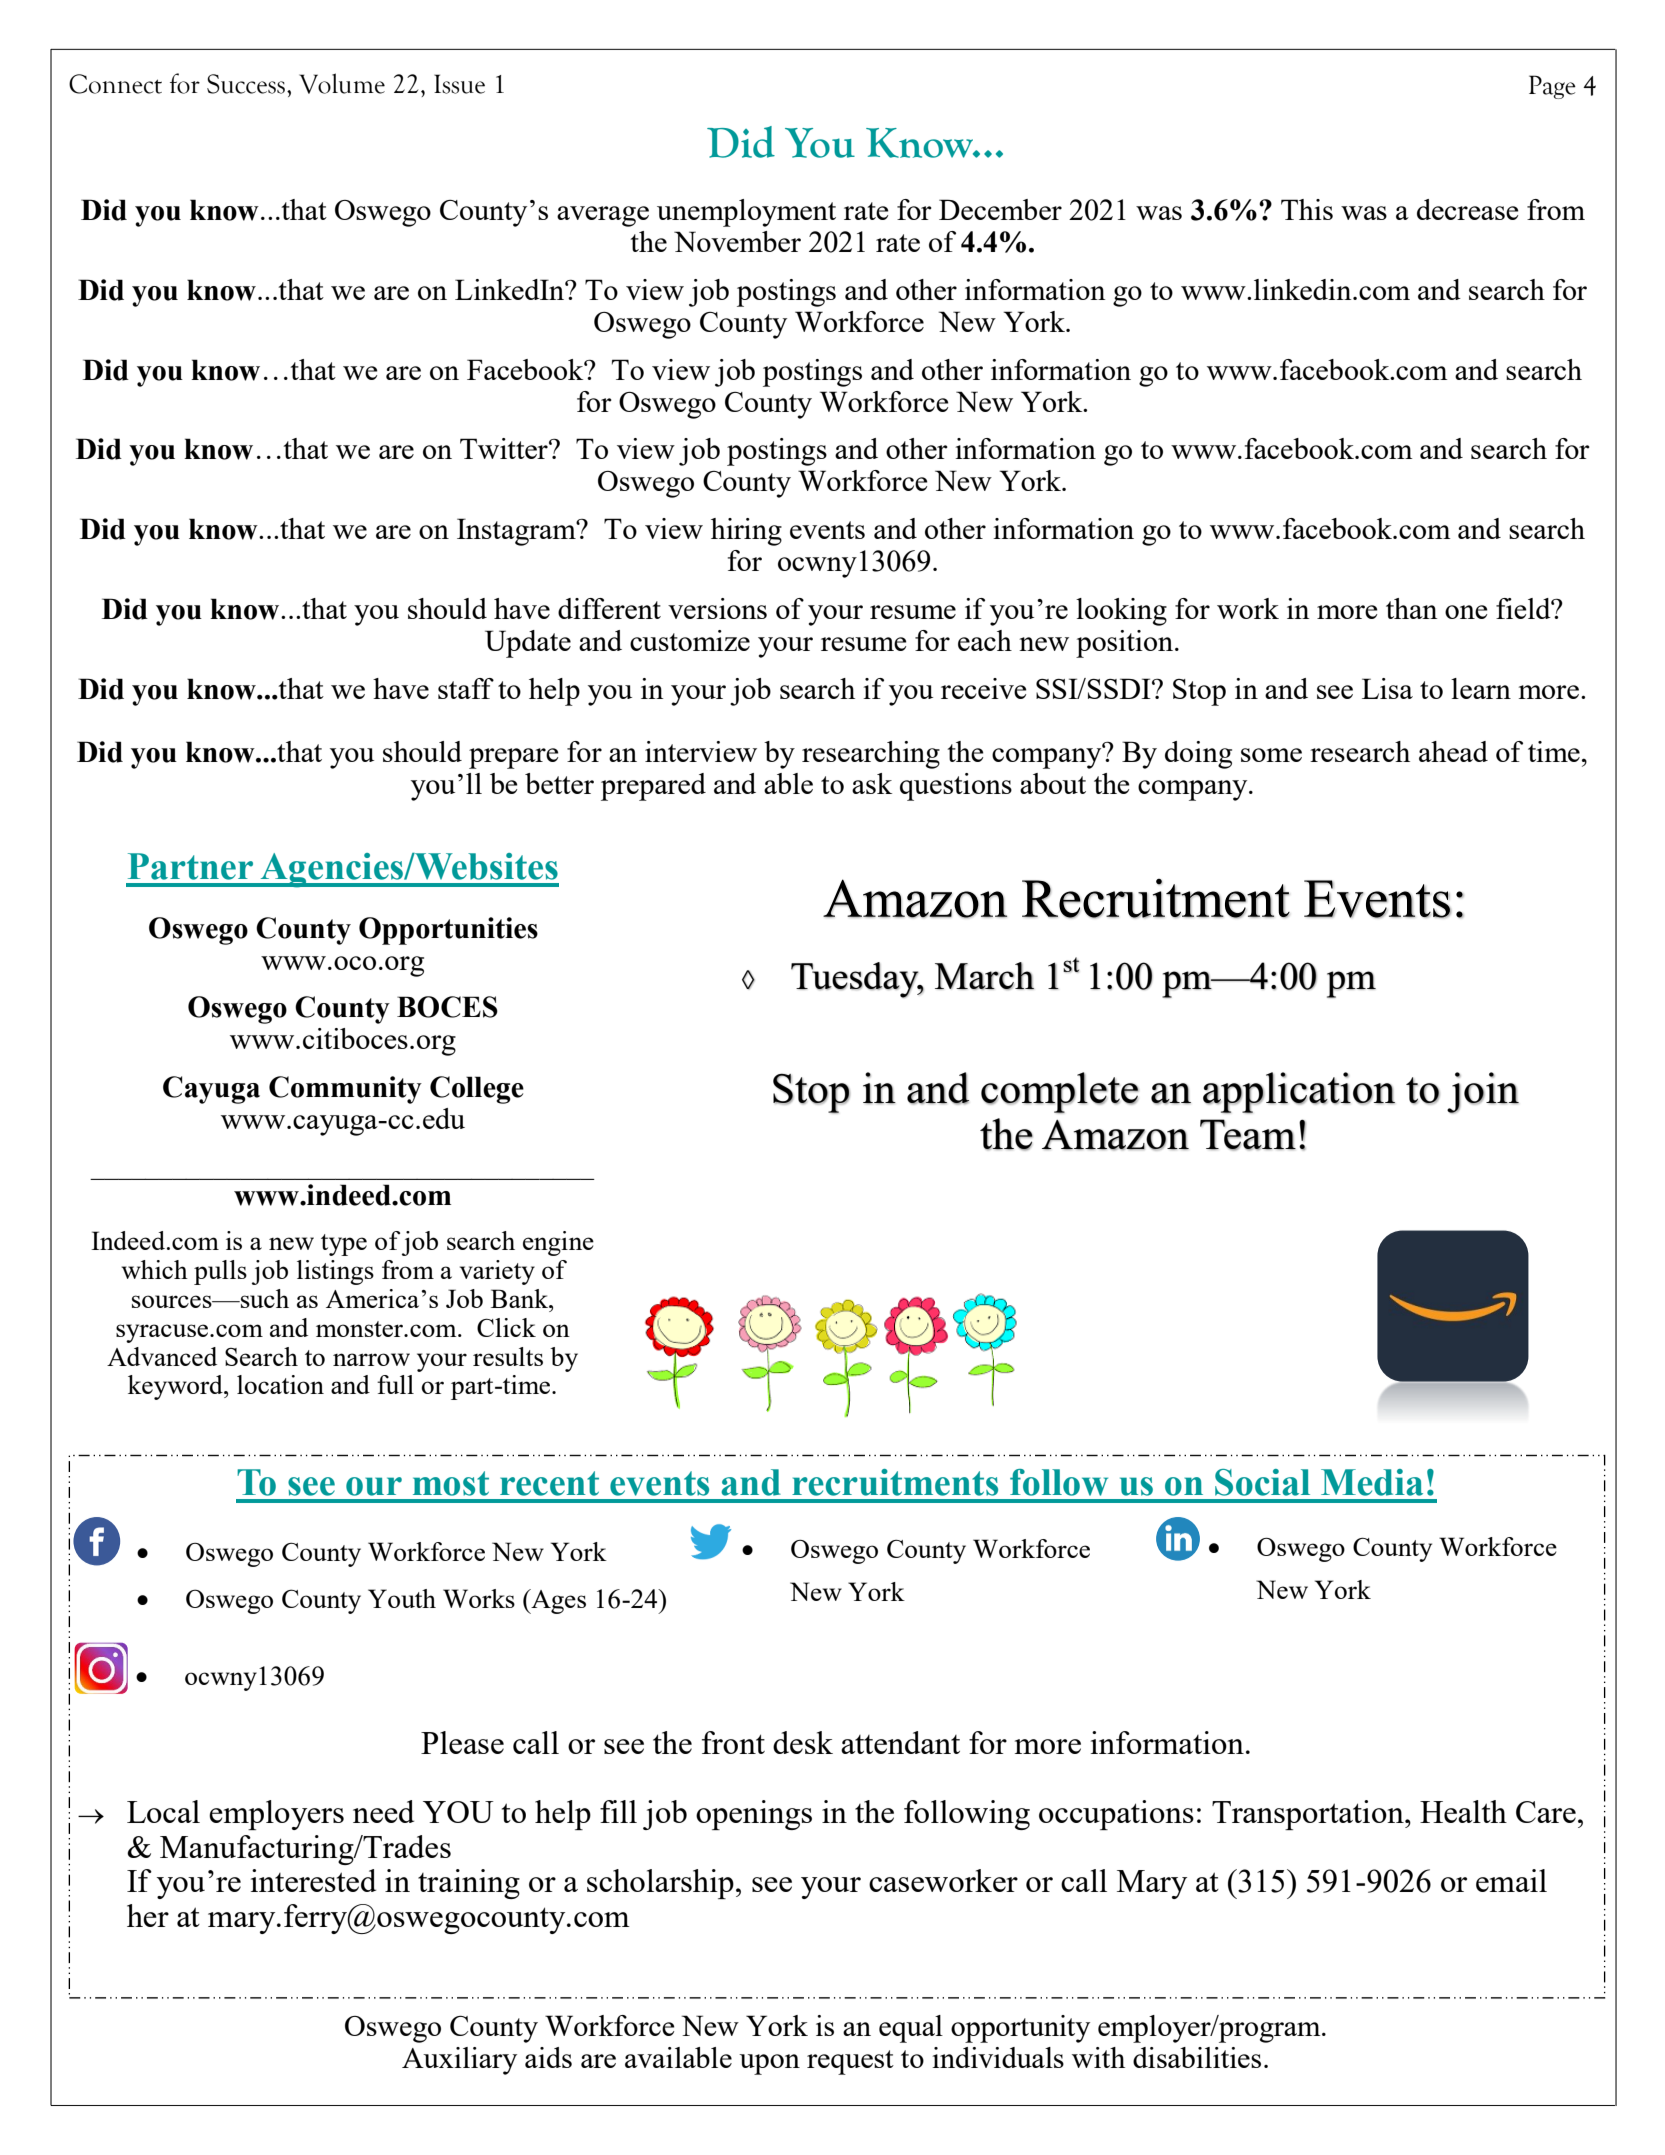 This image has height=2155, width=1665. What do you see at coordinates (1197, 2057) in the image?
I see `disabilities` at bounding box center [1197, 2057].
